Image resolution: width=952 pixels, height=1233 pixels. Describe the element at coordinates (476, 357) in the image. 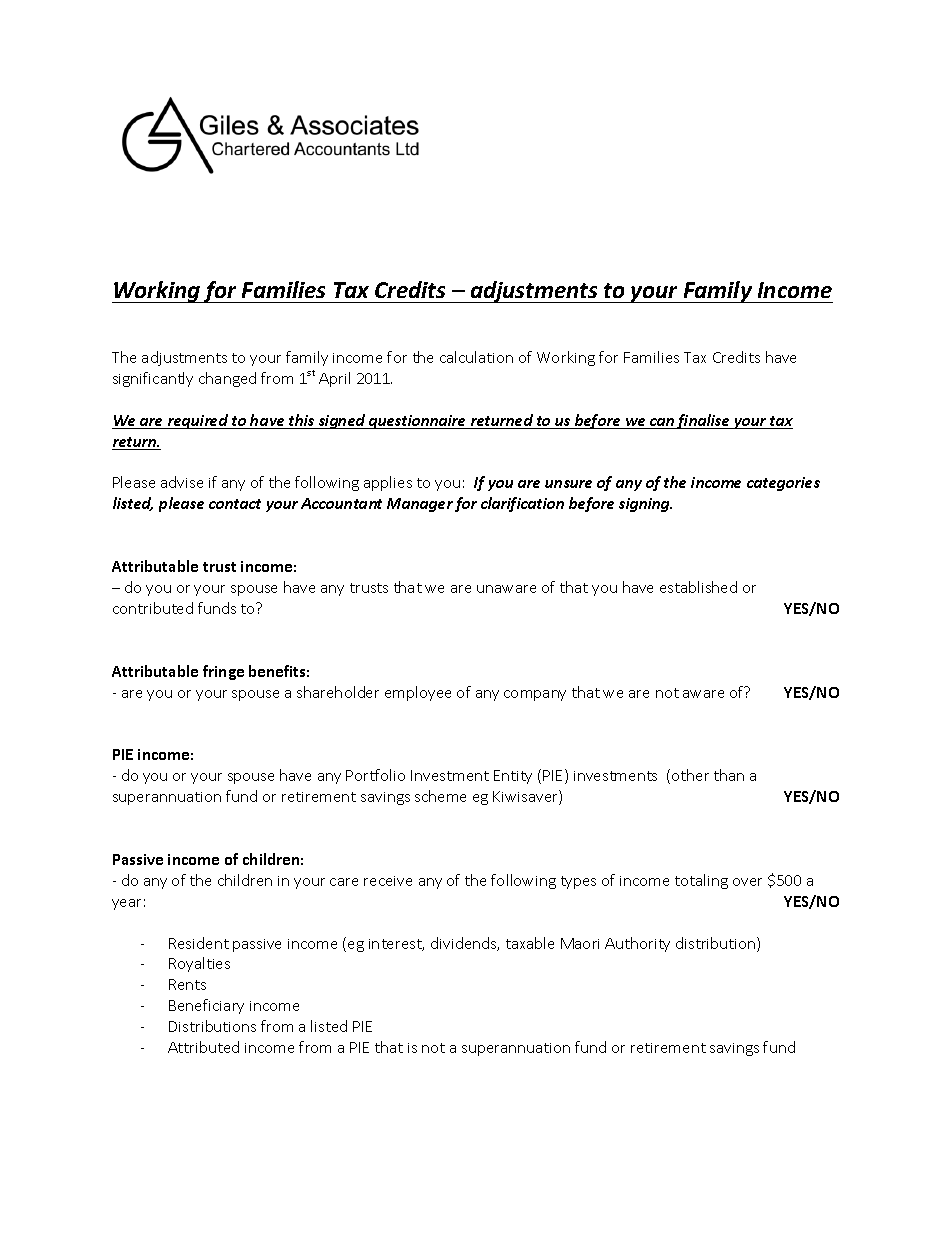

I see `calculation` at that location.
